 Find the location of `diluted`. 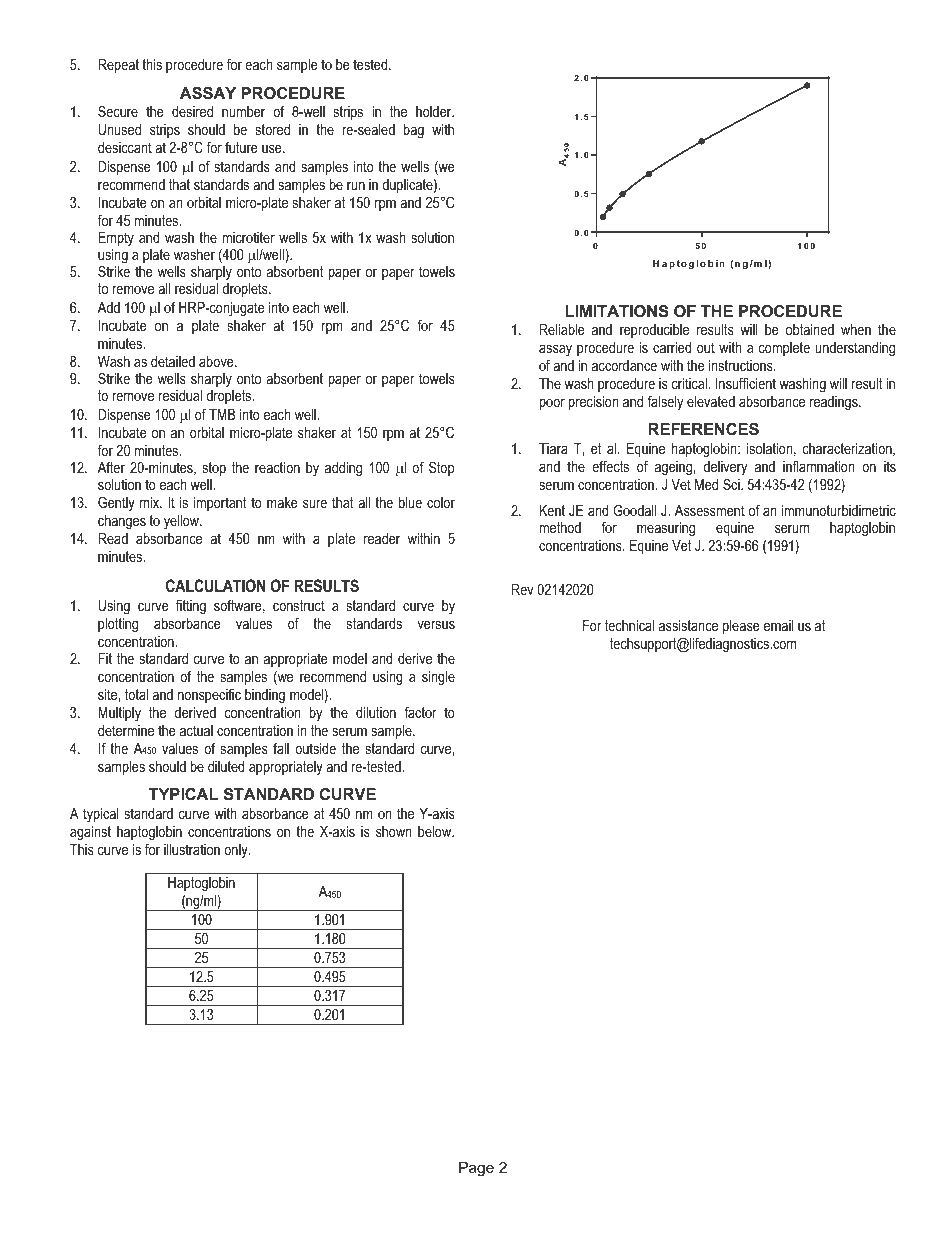

diluted is located at coordinates (226, 766).
